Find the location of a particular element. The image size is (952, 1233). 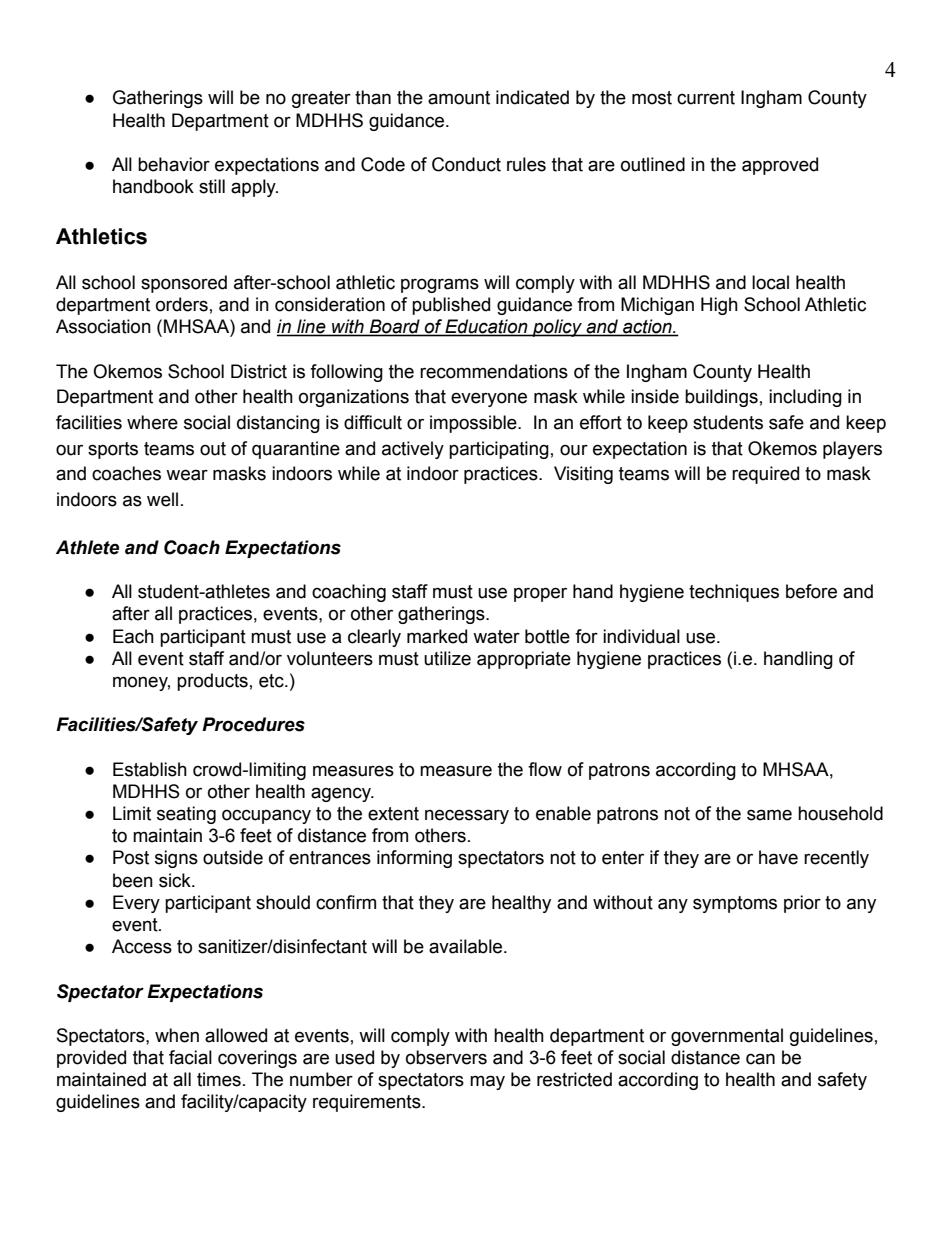

High is located at coordinates (719, 306).
